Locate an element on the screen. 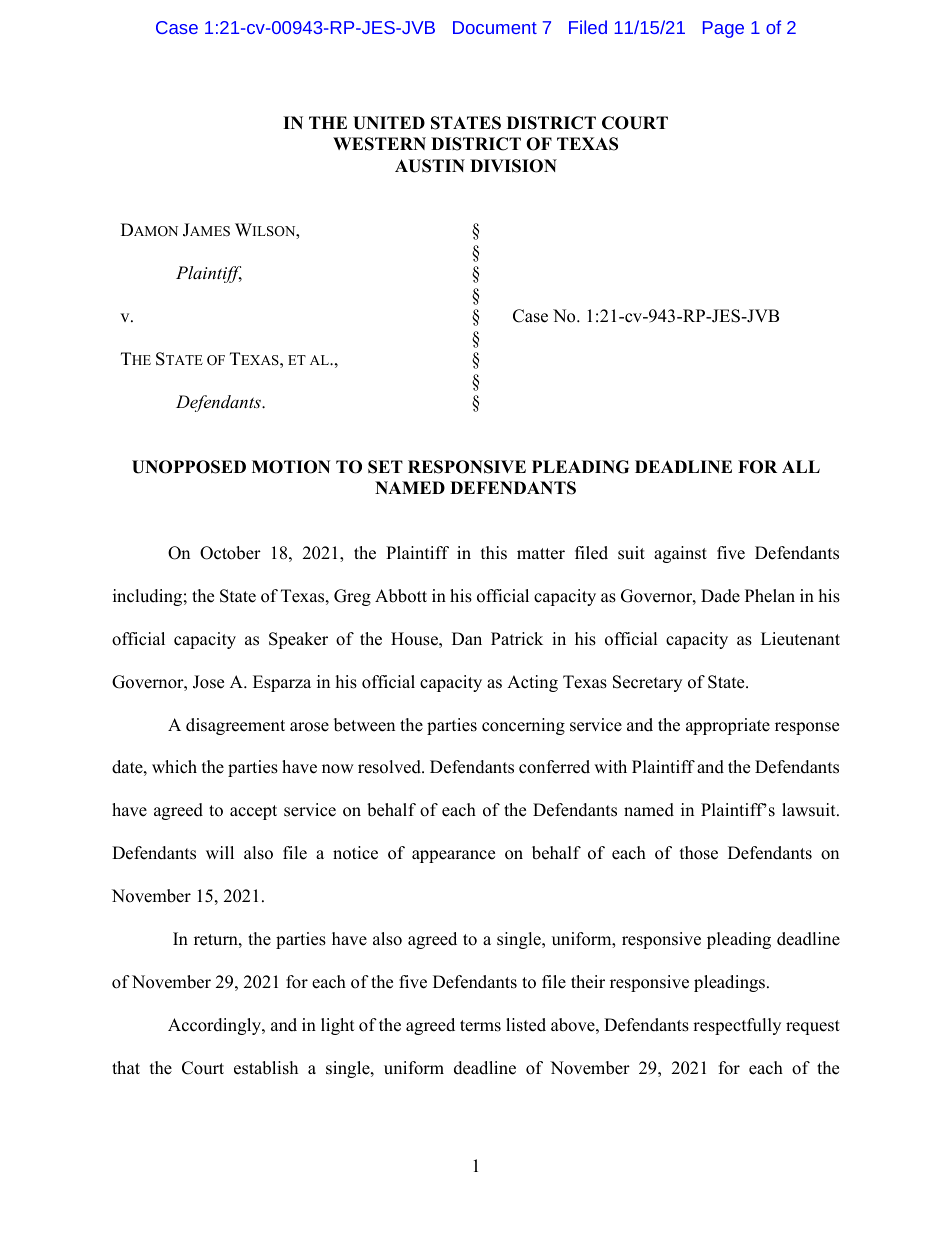 The image size is (952, 1233). establish is located at coordinates (266, 1068).
